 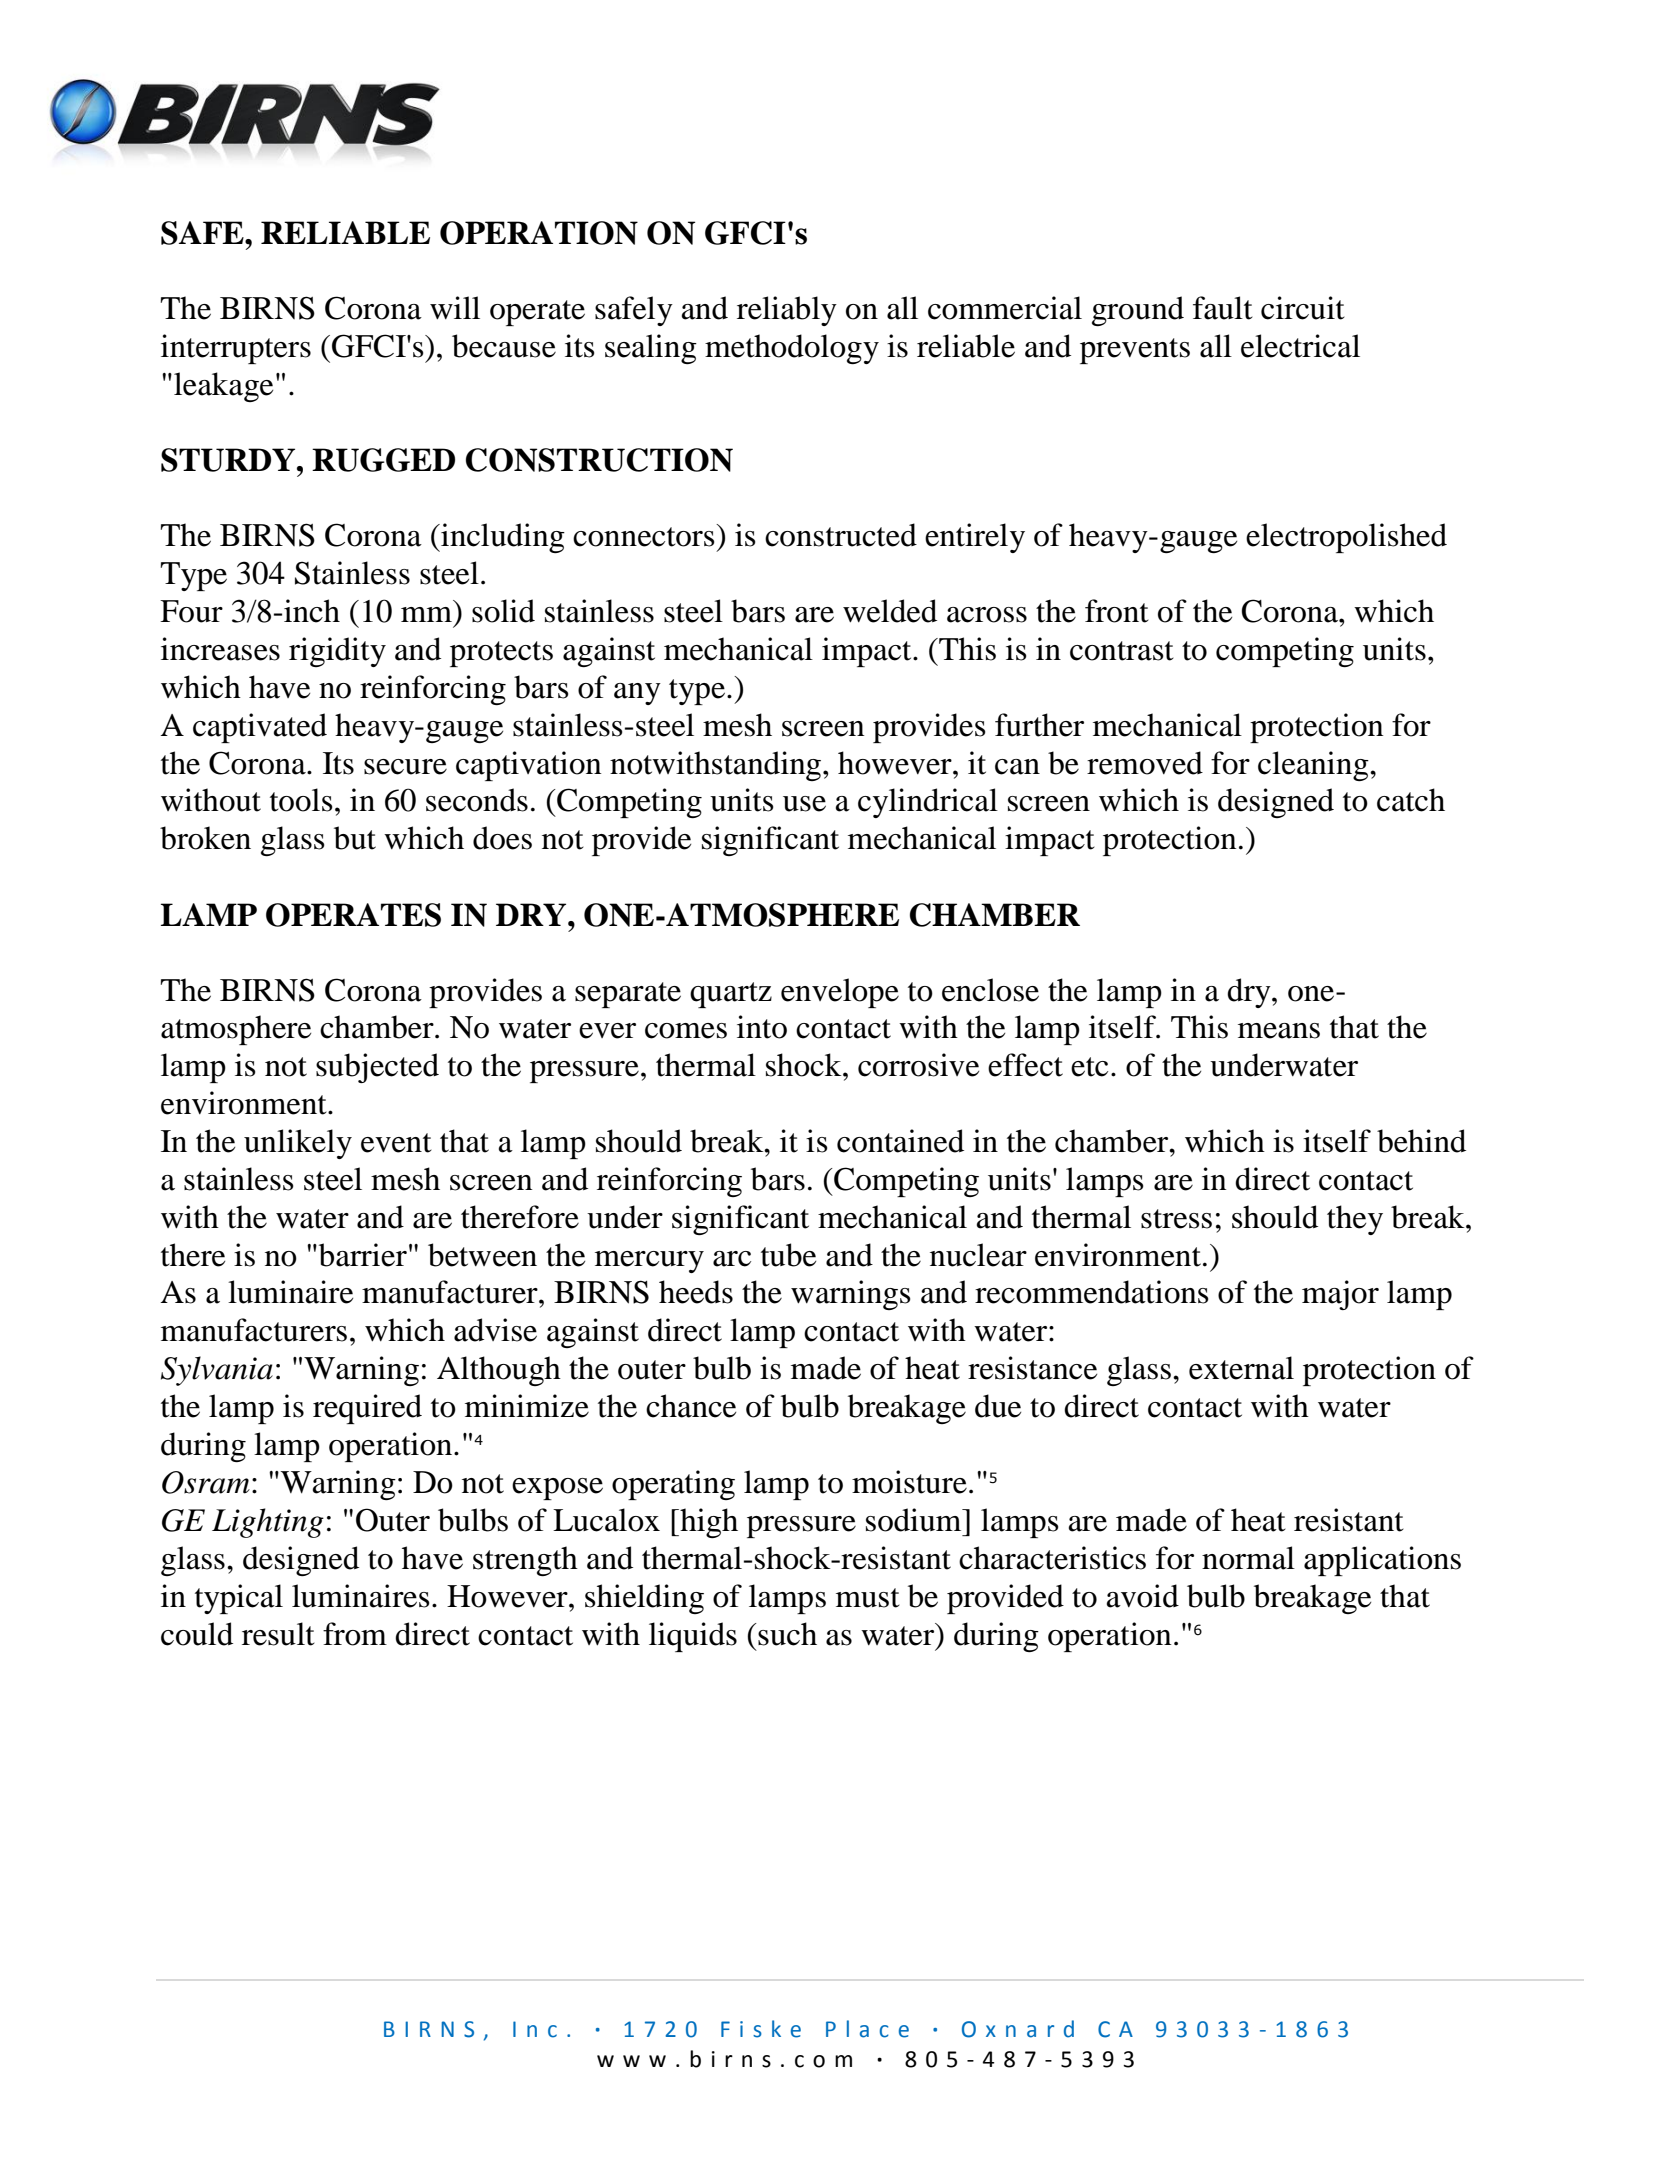 What do you see at coordinates (355, 1634) in the screenshot?
I see `from` at bounding box center [355, 1634].
